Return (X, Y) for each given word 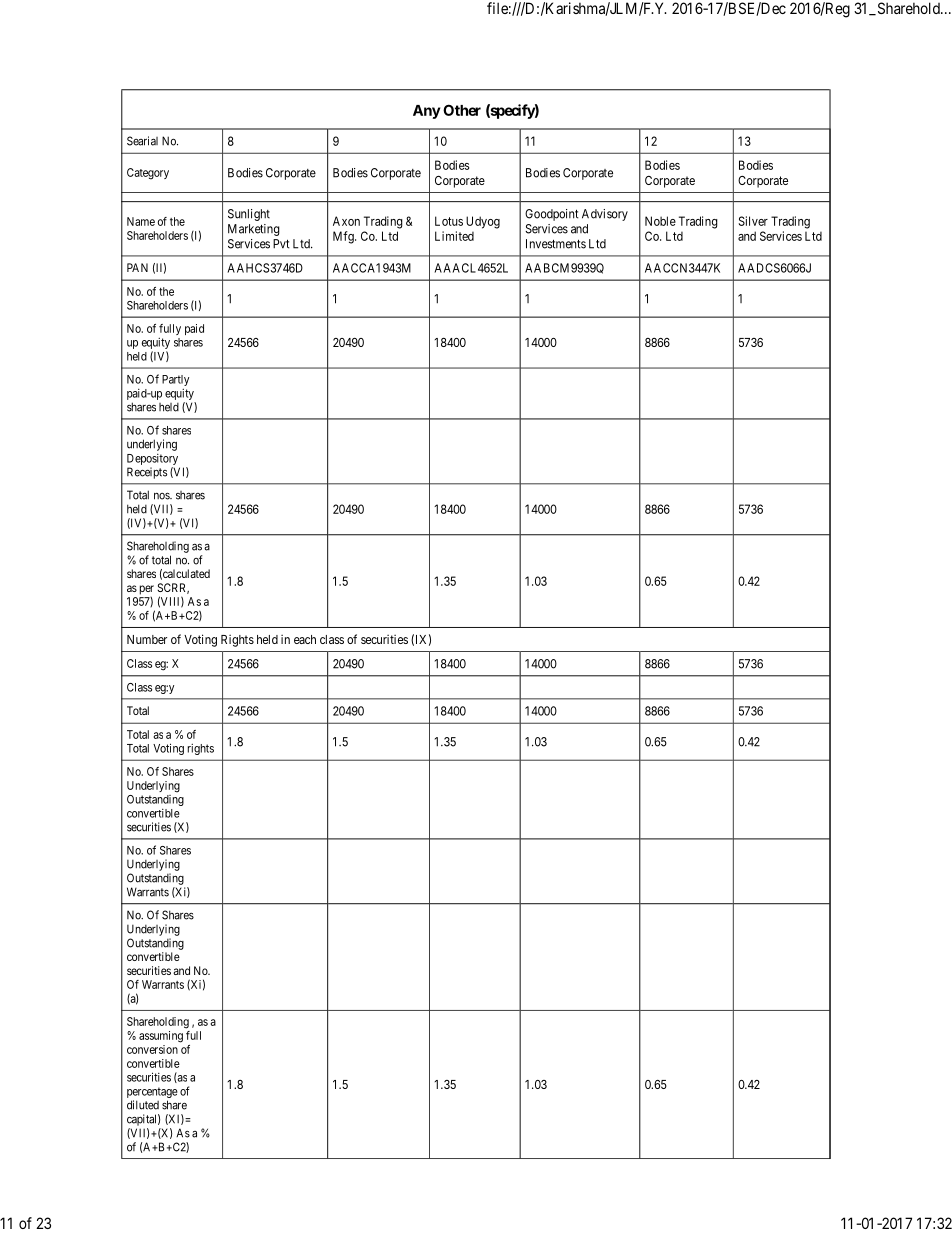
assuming (161, 1037)
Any (426, 112)
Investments (556, 244)
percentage (152, 1094)
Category (148, 174)
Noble (660, 221)
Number (147, 639)
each (305, 639)
